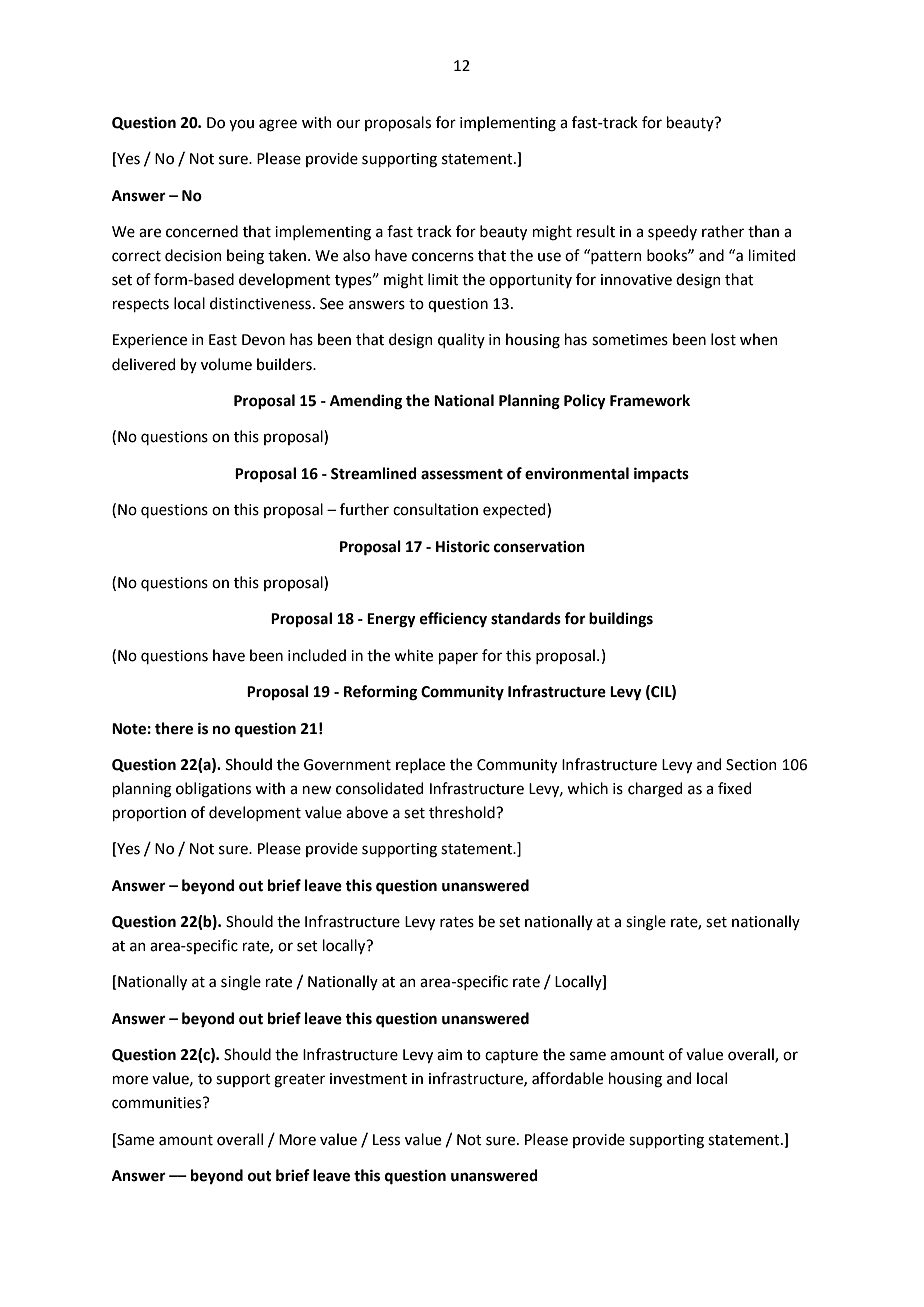  What do you see at coordinates (655, 790) in the page?
I see `charged` at bounding box center [655, 790].
